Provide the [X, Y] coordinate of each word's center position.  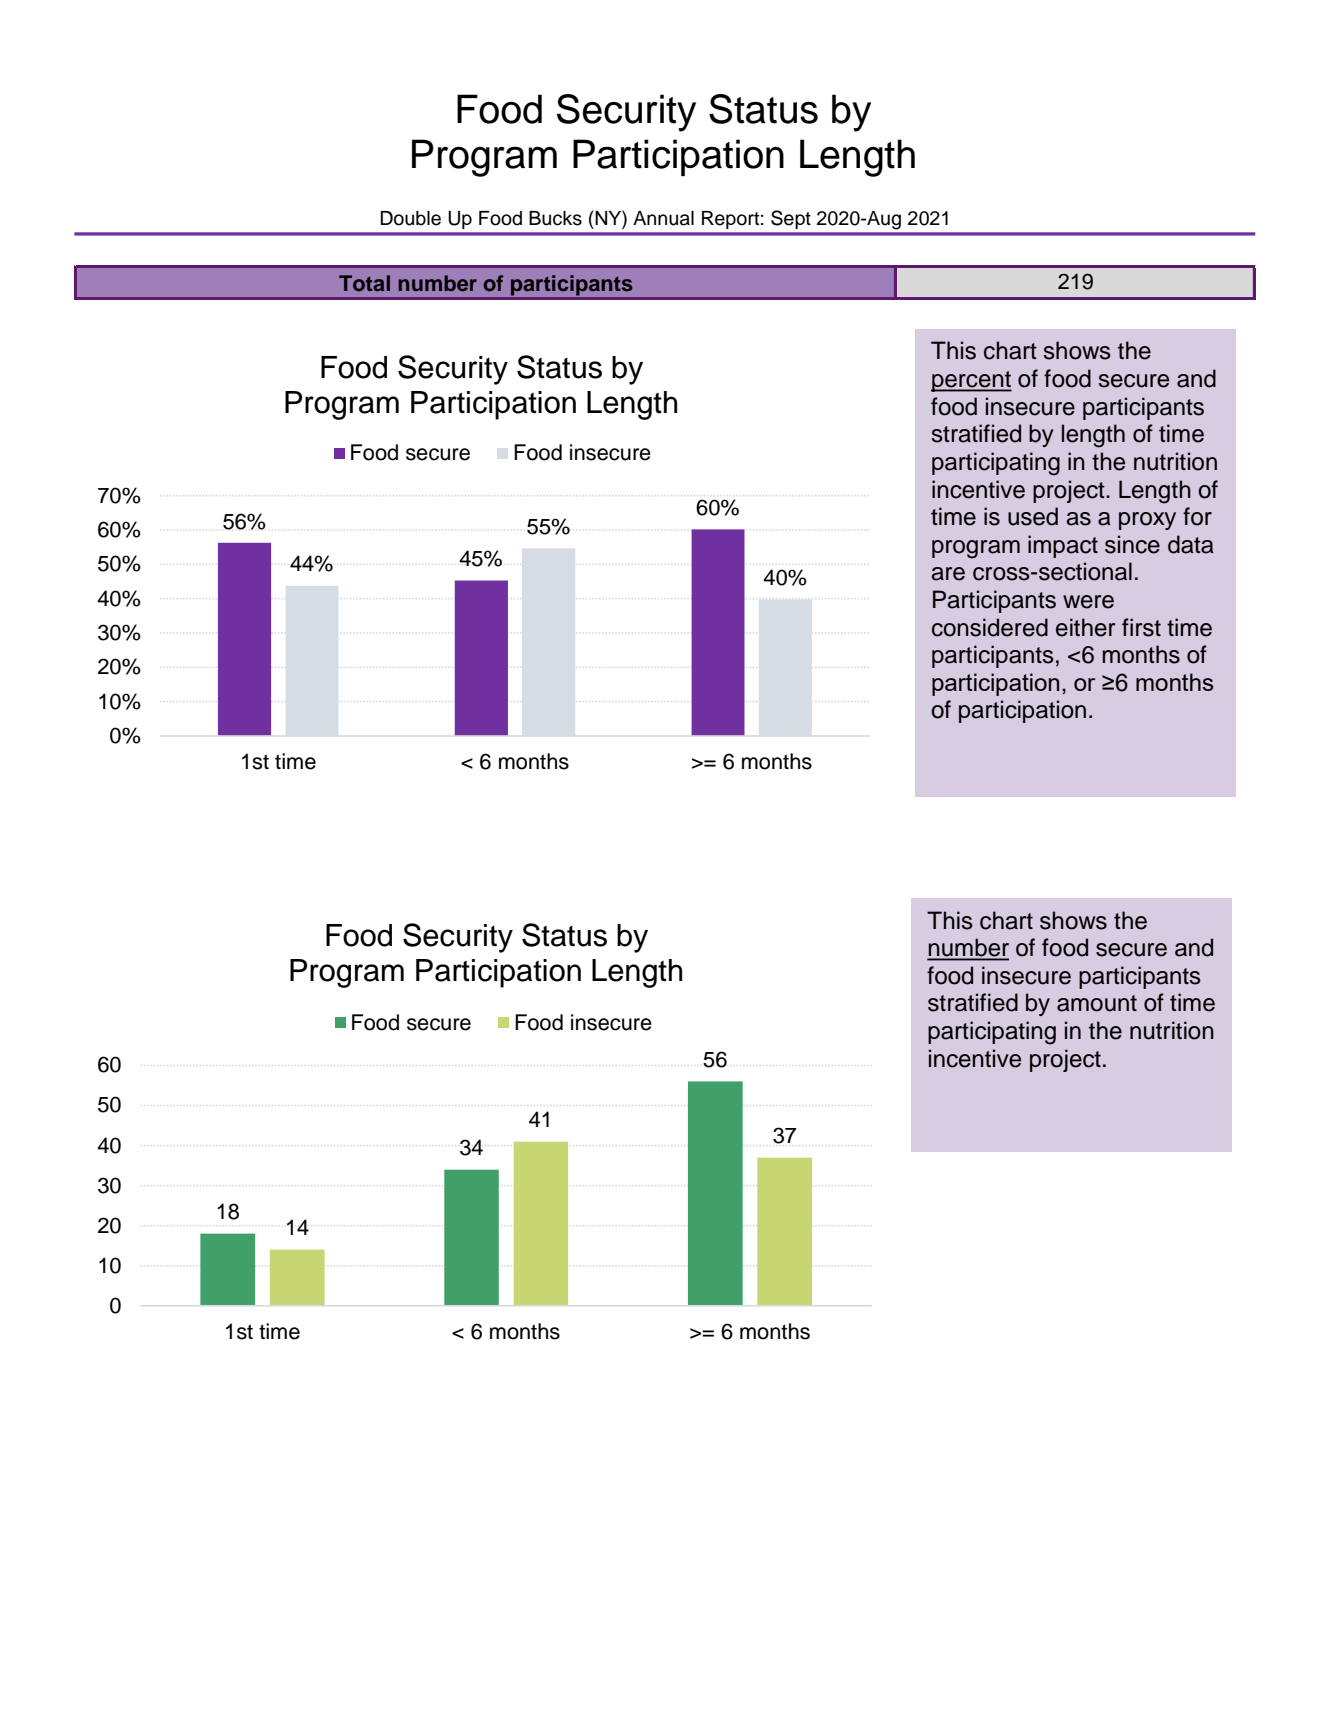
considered [990, 627]
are [948, 574]
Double [410, 218]
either [1085, 627]
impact [1063, 546]
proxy [1147, 521]
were [1088, 602]
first [1141, 627]
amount [1097, 1003]
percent [971, 381]
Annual [663, 218]
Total [364, 283]
